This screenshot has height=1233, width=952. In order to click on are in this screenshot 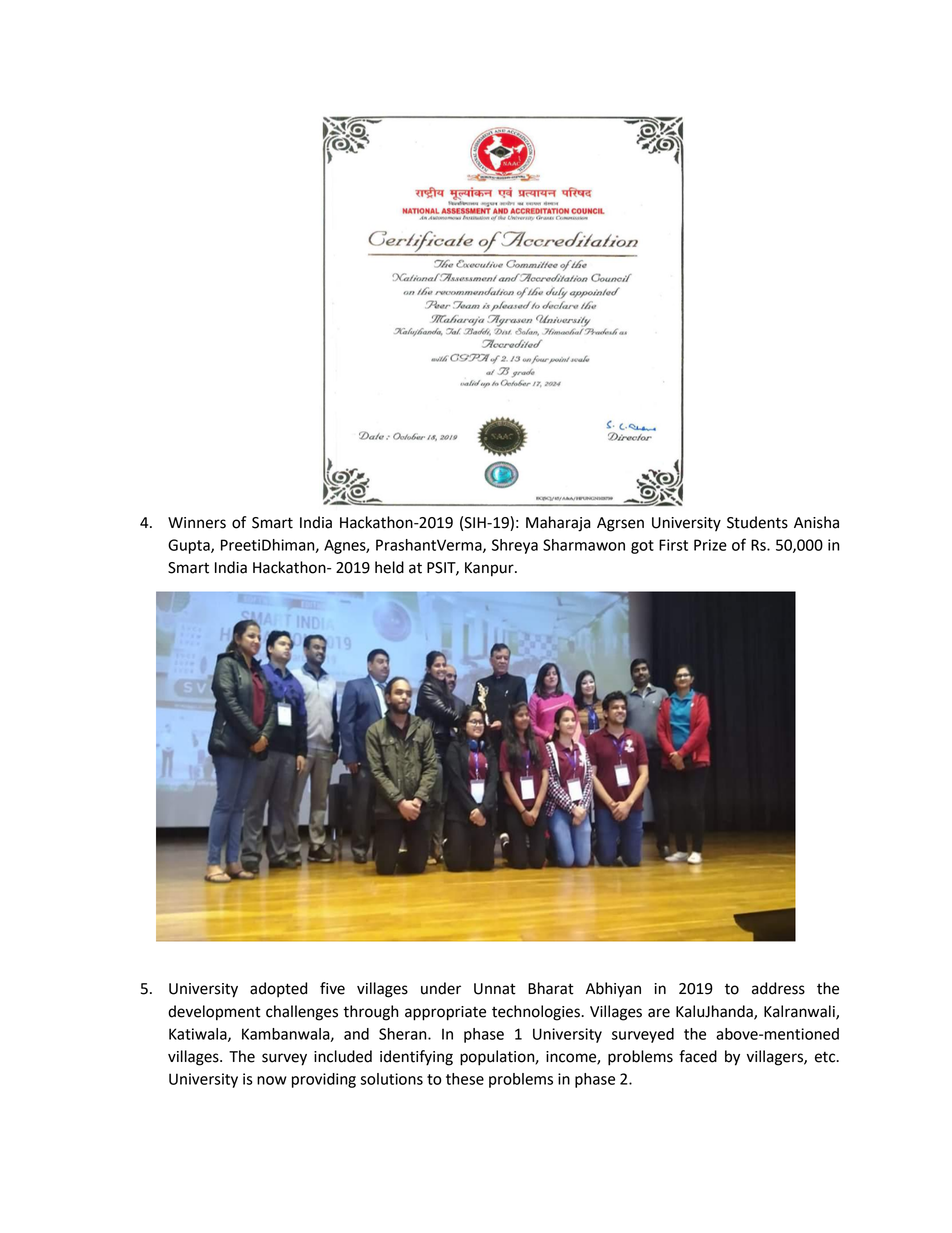, I will do `click(659, 1013)`.
